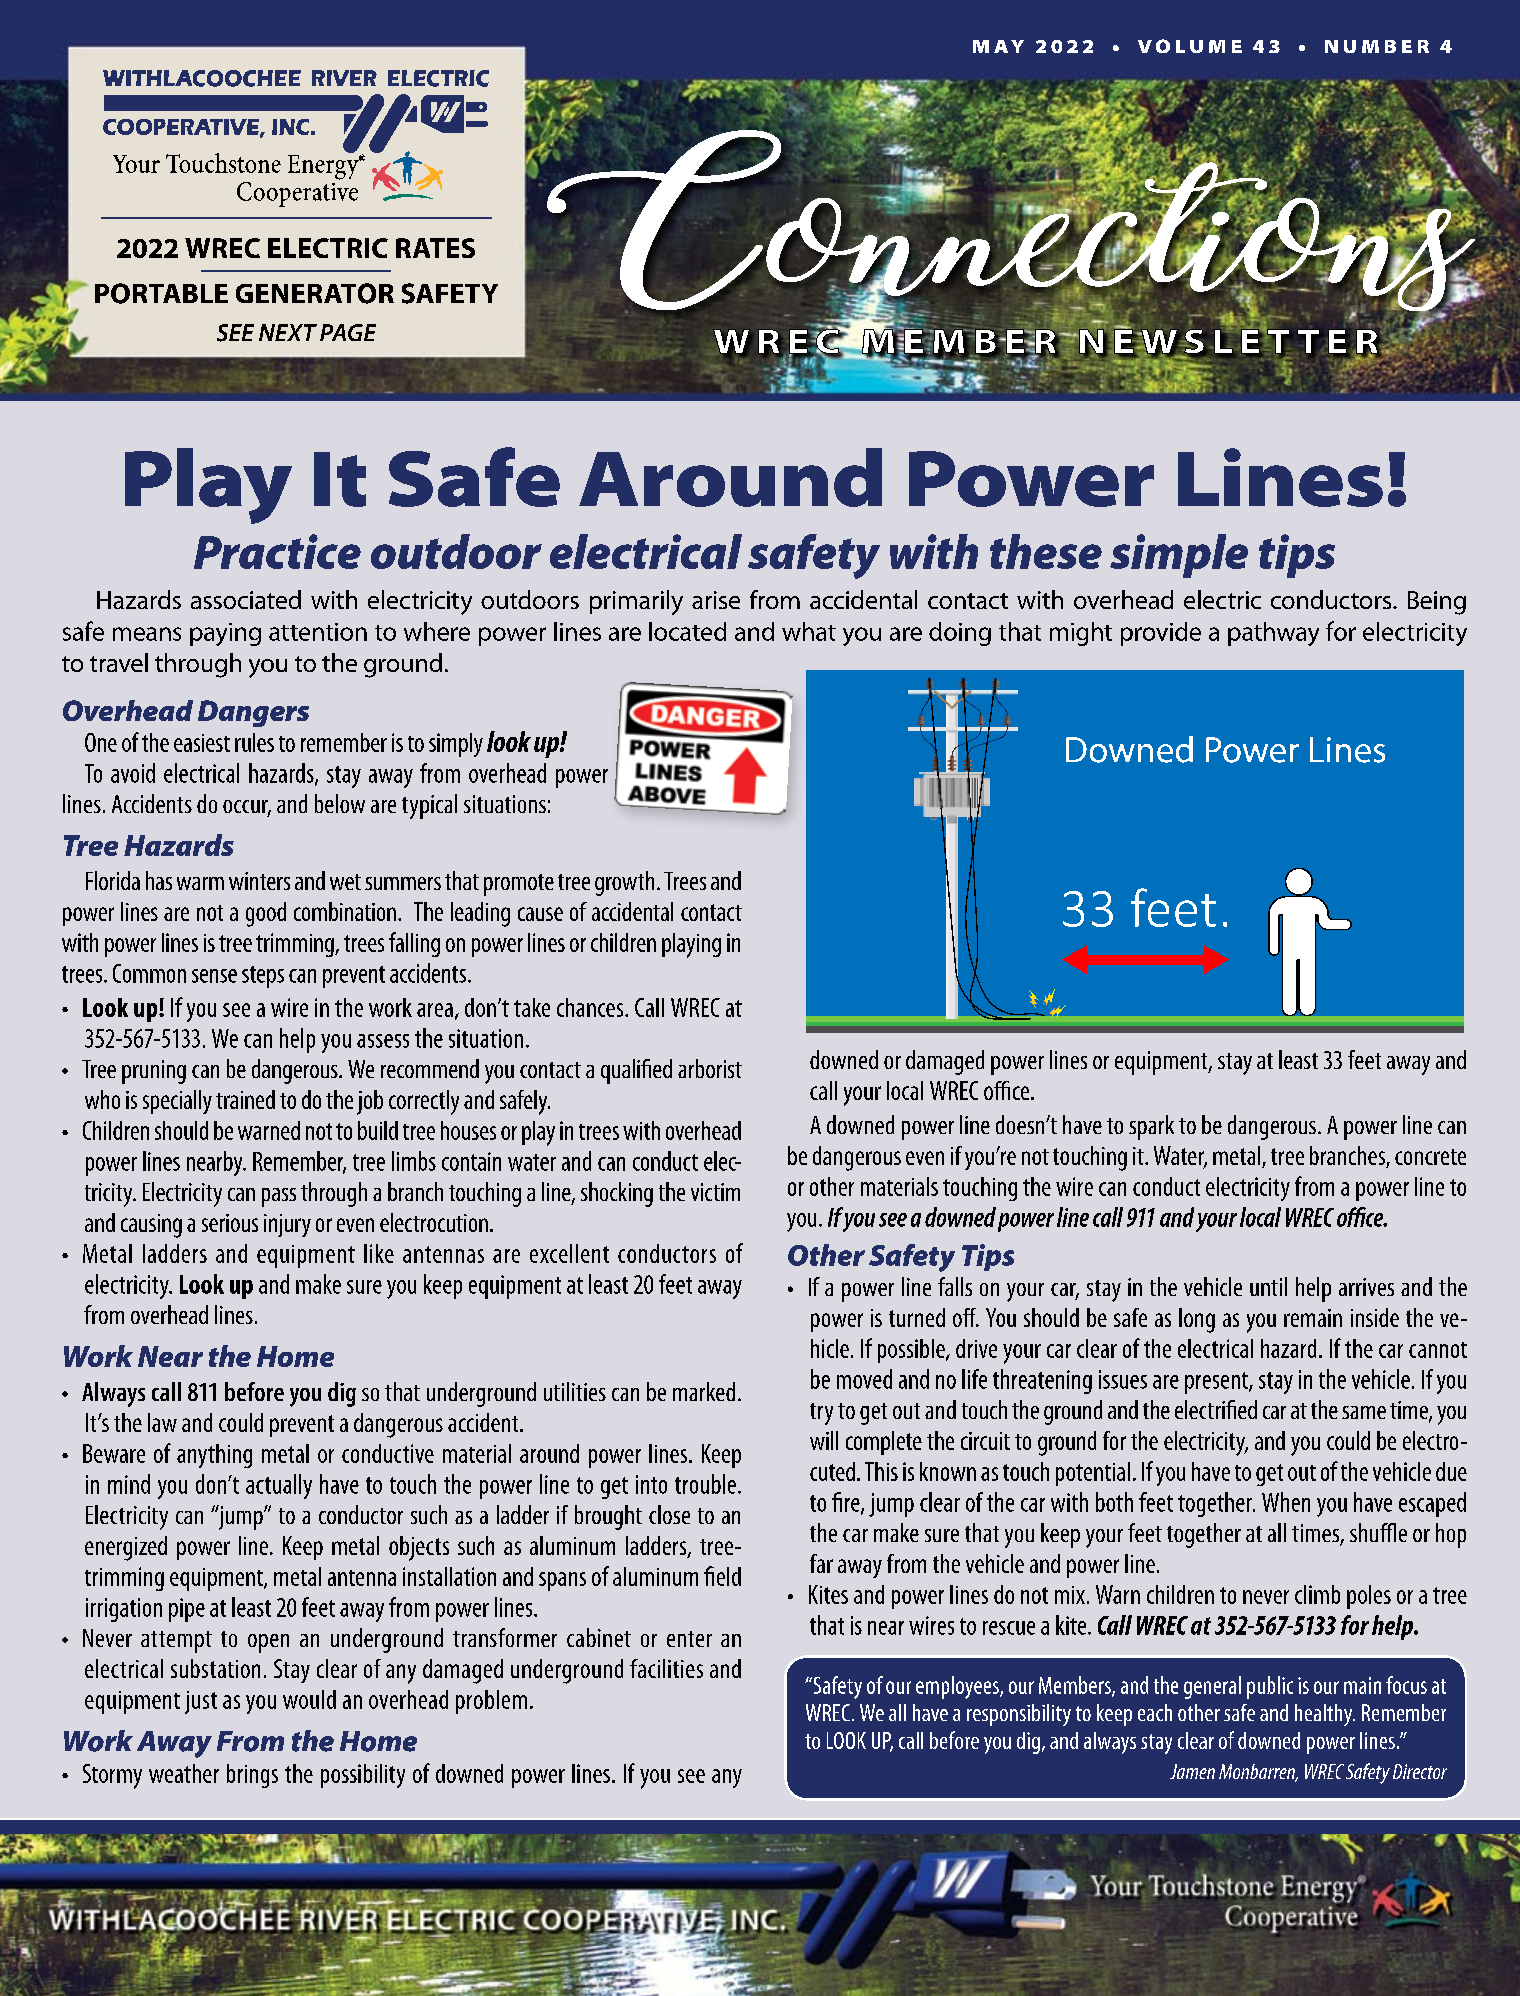  I want to click on injury, so click(287, 1225).
